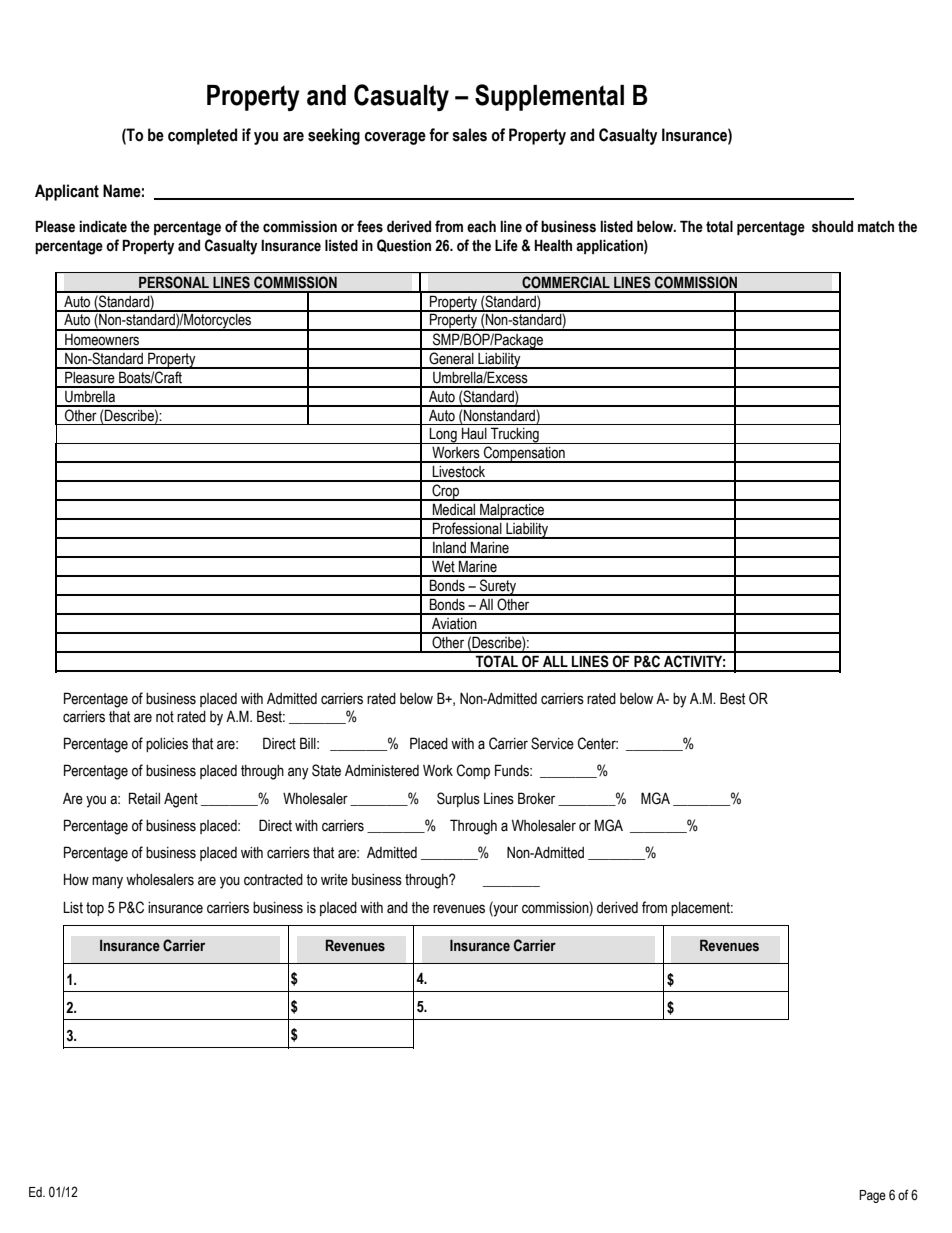  I want to click on Applicant, so click(67, 192).
